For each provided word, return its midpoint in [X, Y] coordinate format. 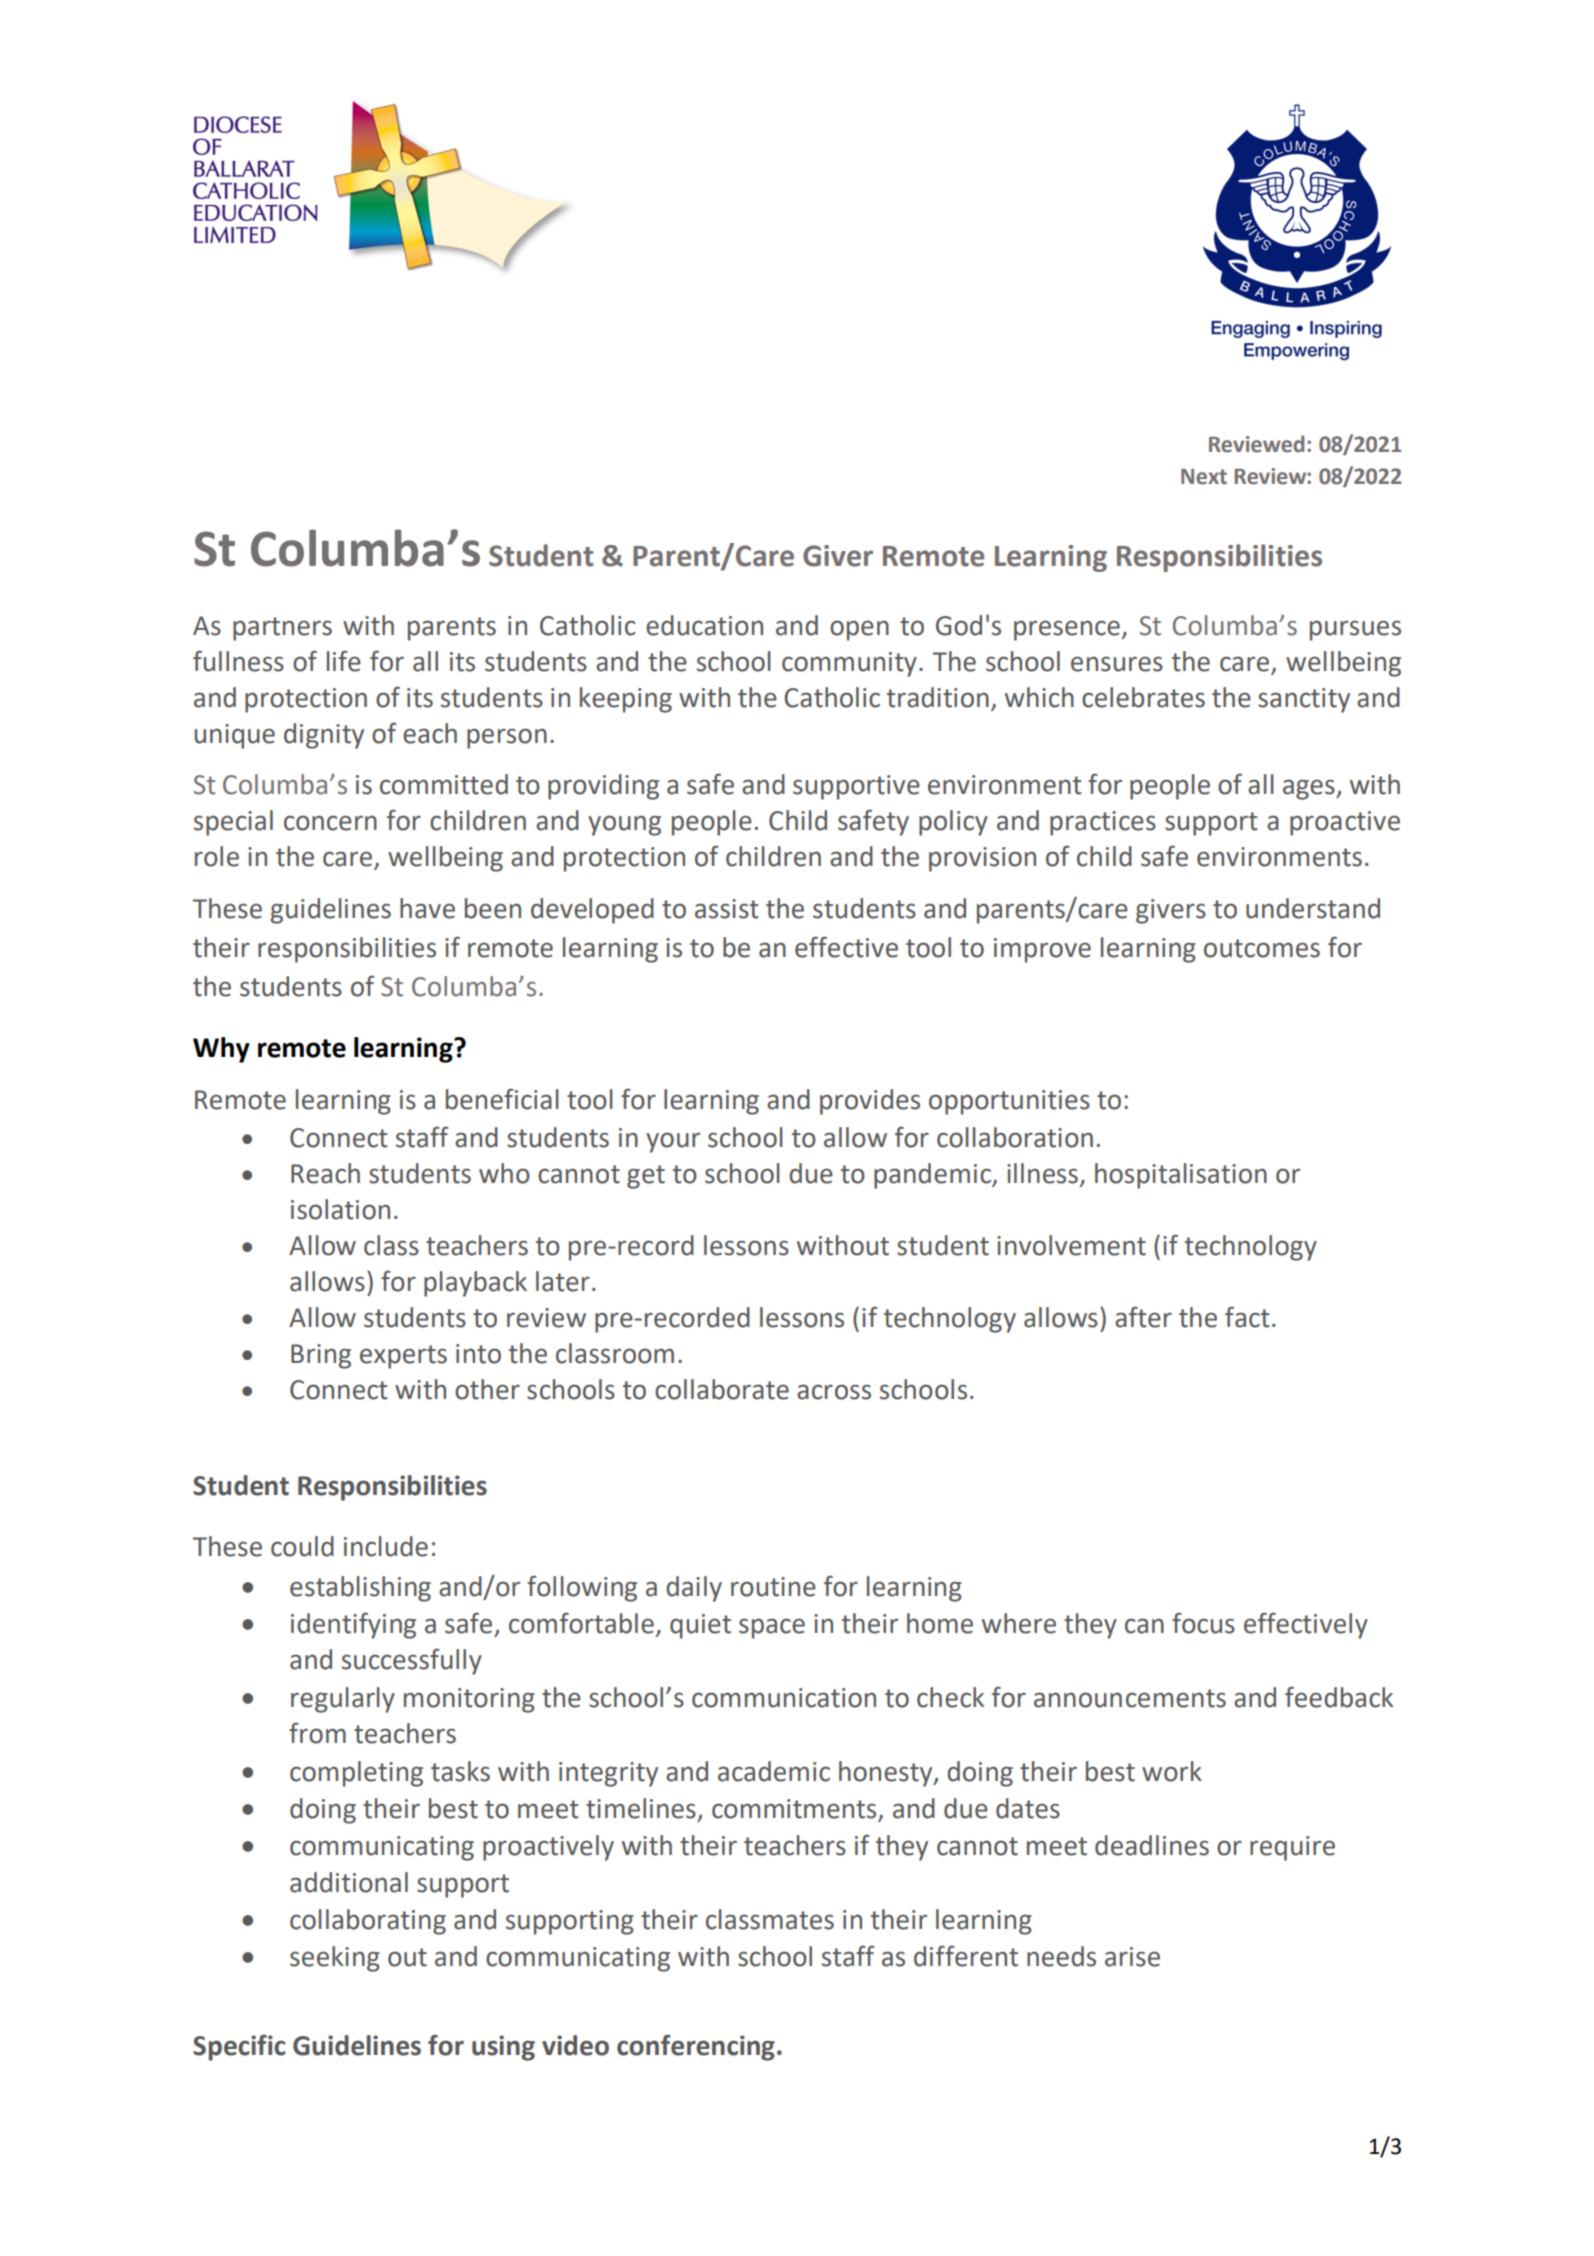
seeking [335, 1959]
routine [773, 1587]
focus [1203, 1623]
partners [282, 629]
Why [221, 1050]
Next [1204, 477]
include [386, 1546]
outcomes [1262, 948]
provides [870, 1102]
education [704, 625]
